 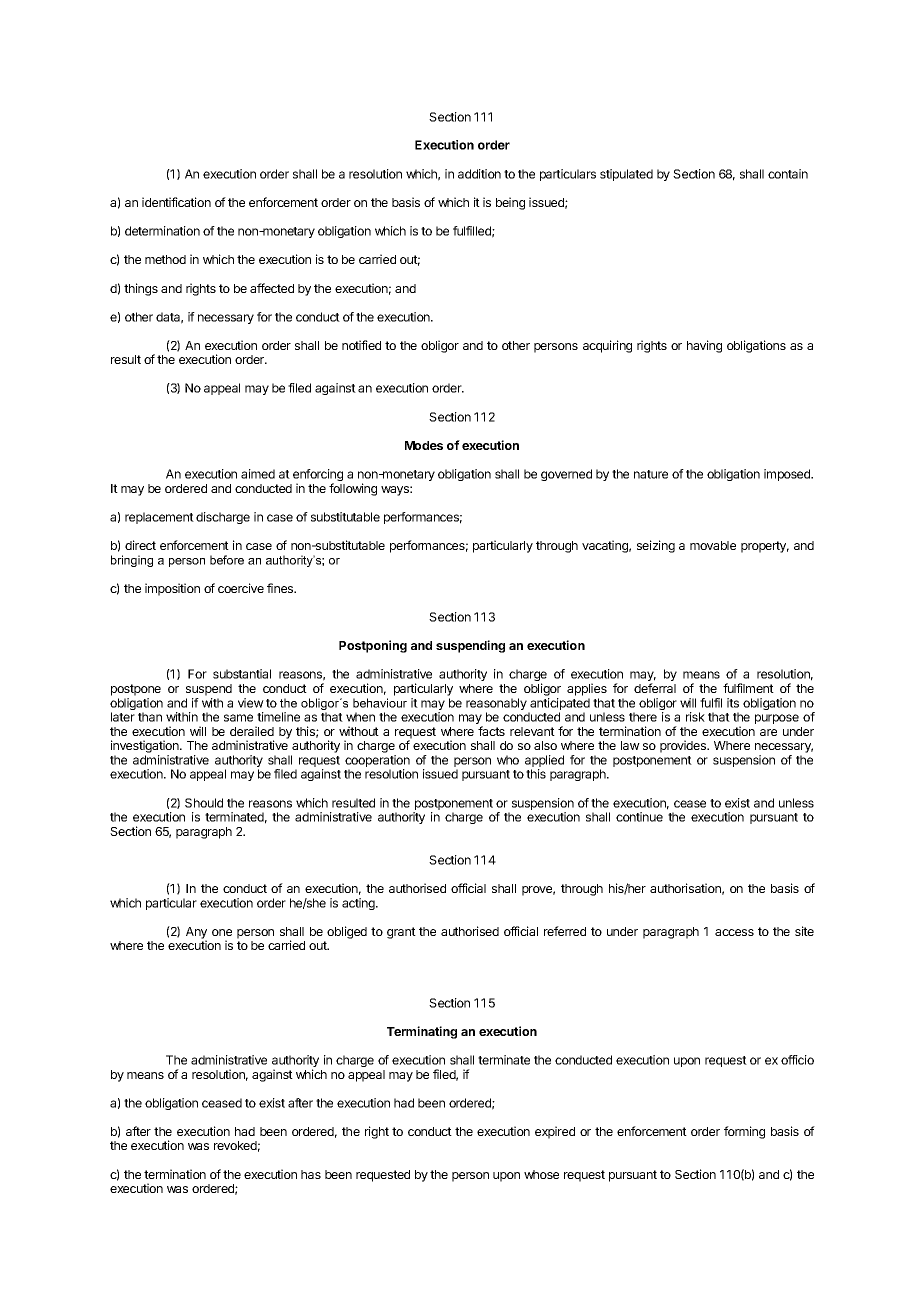 I want to click on Should, so click(x=204, y=803).
